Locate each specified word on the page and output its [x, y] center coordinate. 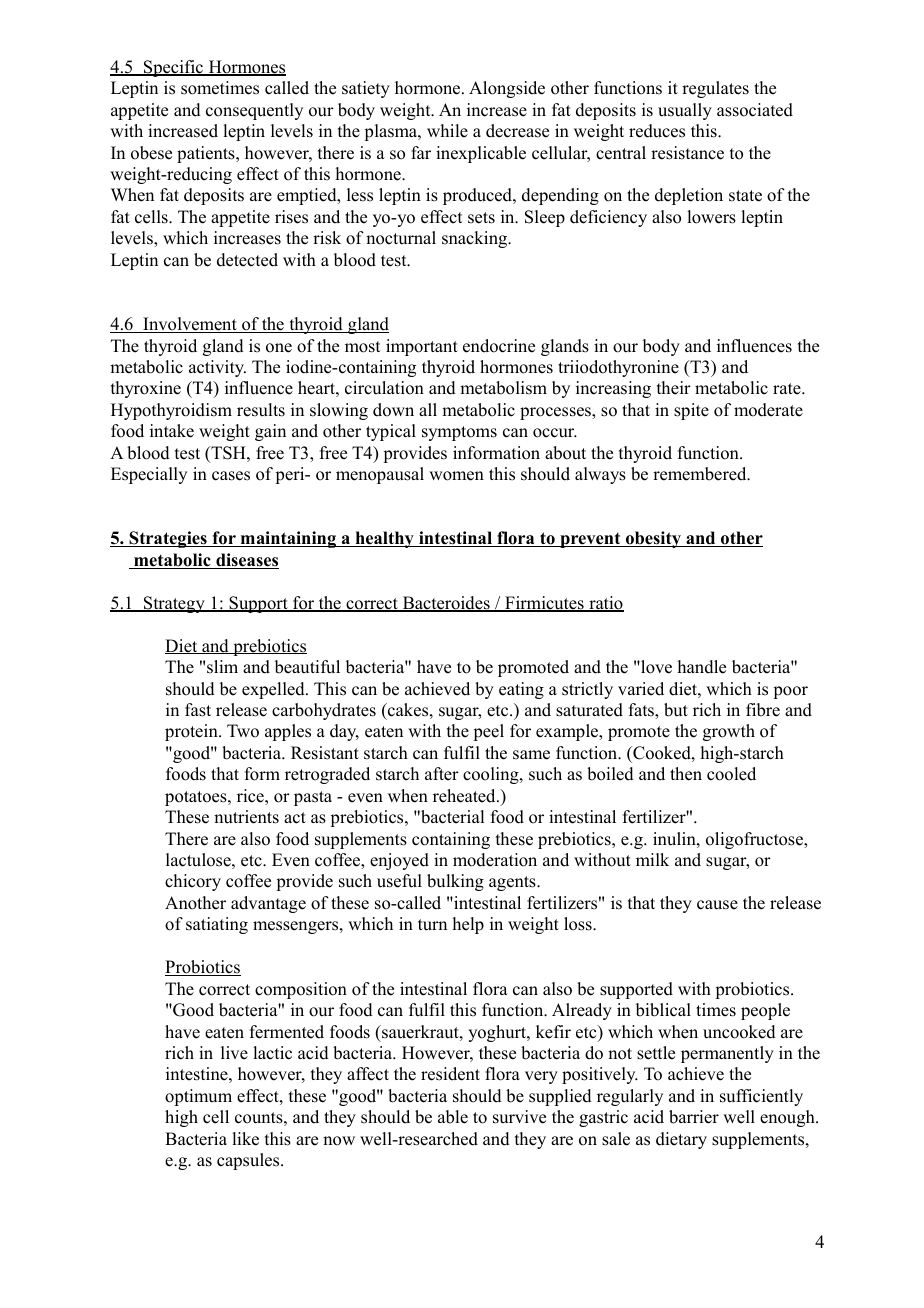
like [245, 1139]
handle [702, 667]
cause [717, 905]
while [447, 131]
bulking [455, 882]
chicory [193, 882]
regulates [715, 89]
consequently [254, 111]
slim [222, 667]
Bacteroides [446, 604]
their [674, 388]
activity [217, 368]
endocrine [499, 346]
